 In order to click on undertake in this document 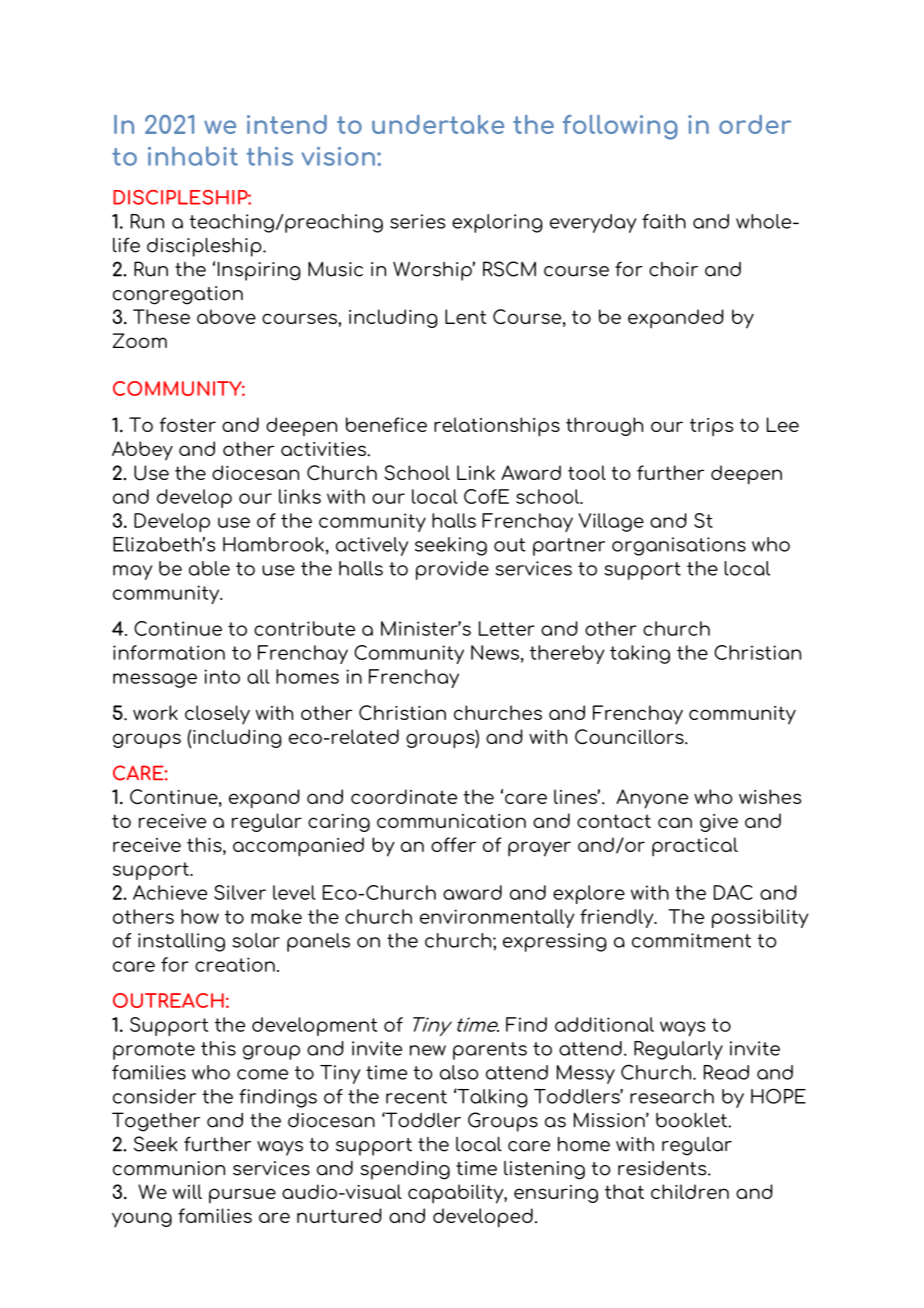, I will do `click(438, 124)`.
